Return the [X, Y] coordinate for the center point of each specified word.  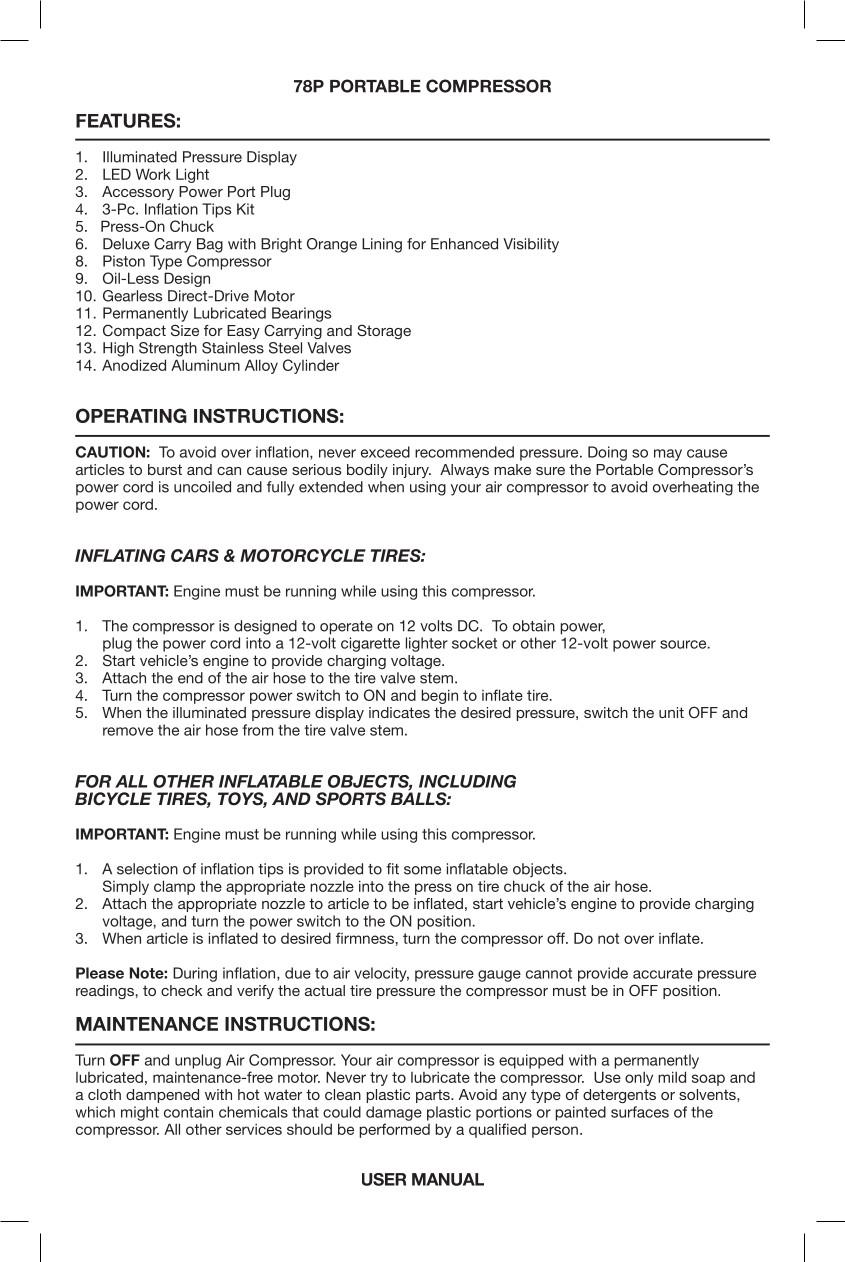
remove [128, 731]
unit [671, 712]
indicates [399, 712]
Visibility [531, 245]
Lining [382, 245]
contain [188, 1112]
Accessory [138, 193]
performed [395, 1130]
